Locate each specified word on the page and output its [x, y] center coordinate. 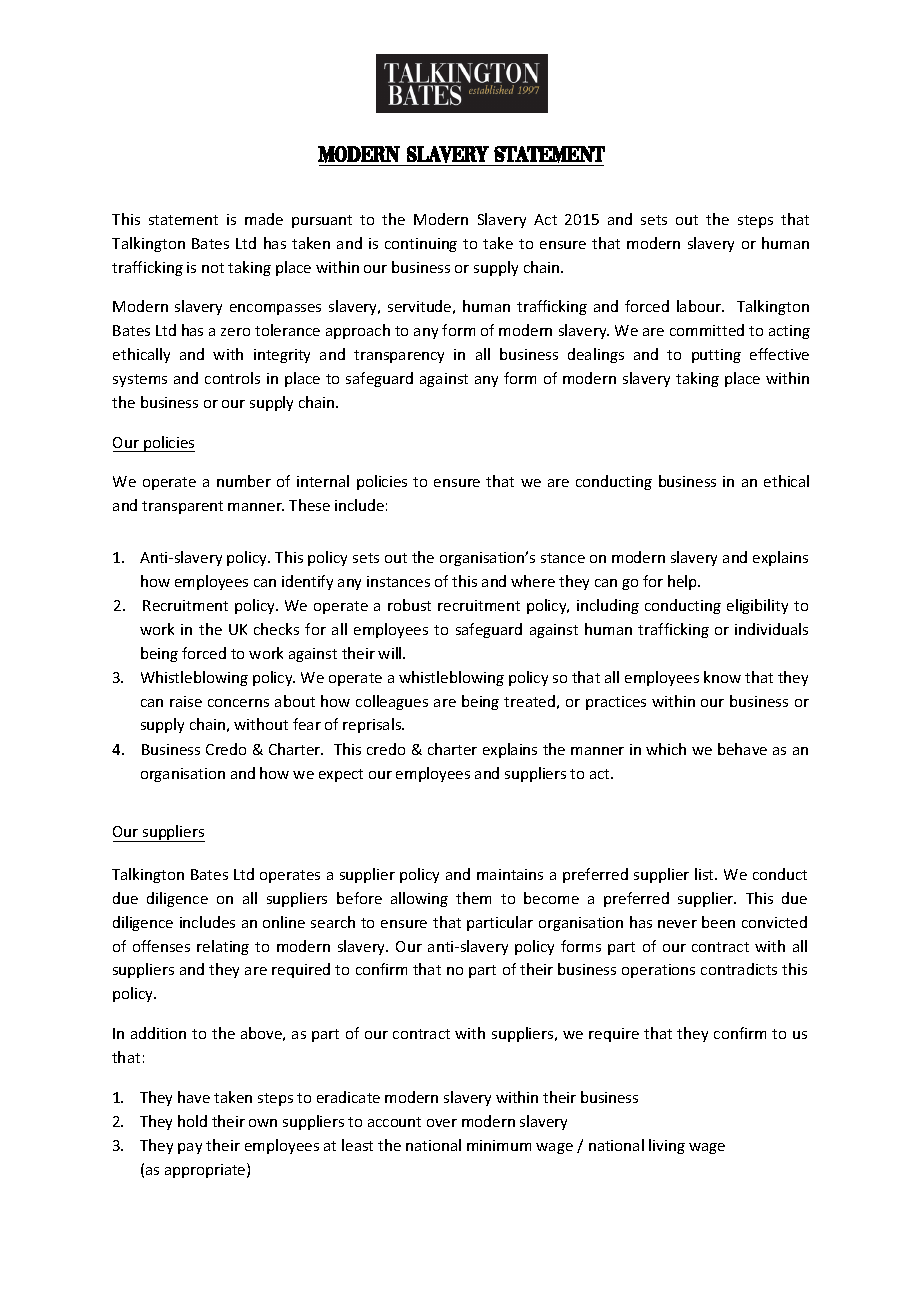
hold [192, 1121]
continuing [421, 245]
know [722, 677]
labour [700, 306]
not [213, 268]
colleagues [392, 702]
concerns [238, 703]
